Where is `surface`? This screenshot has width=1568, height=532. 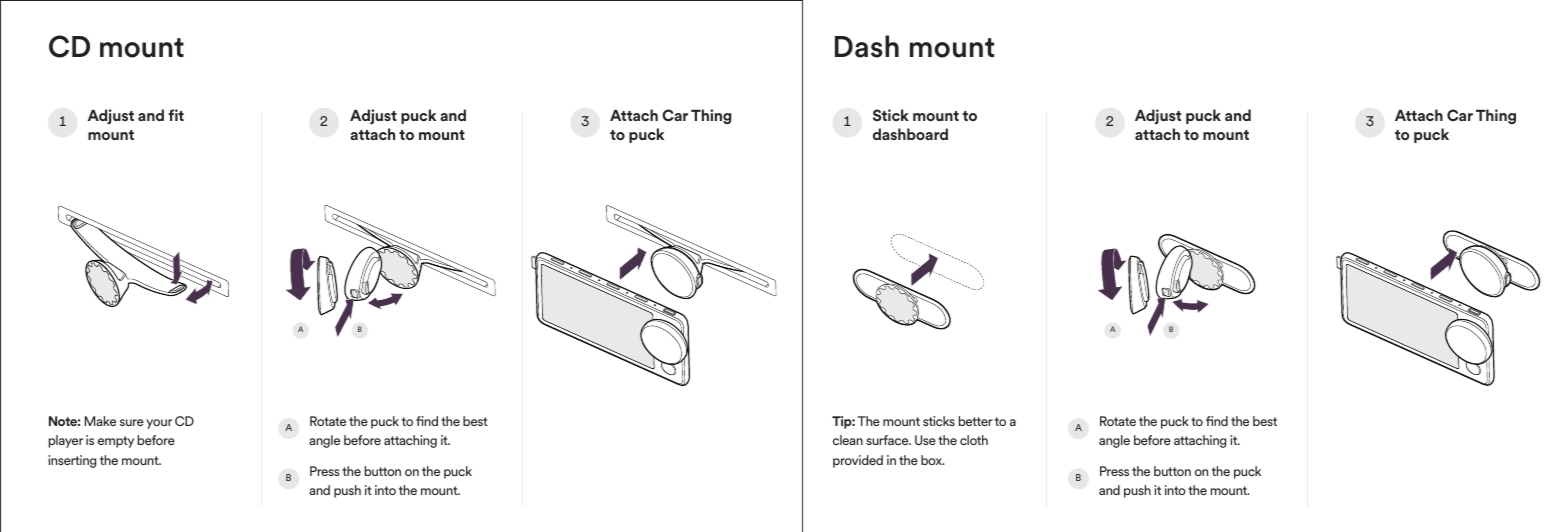
surface is located at coordinates (888, 440).
